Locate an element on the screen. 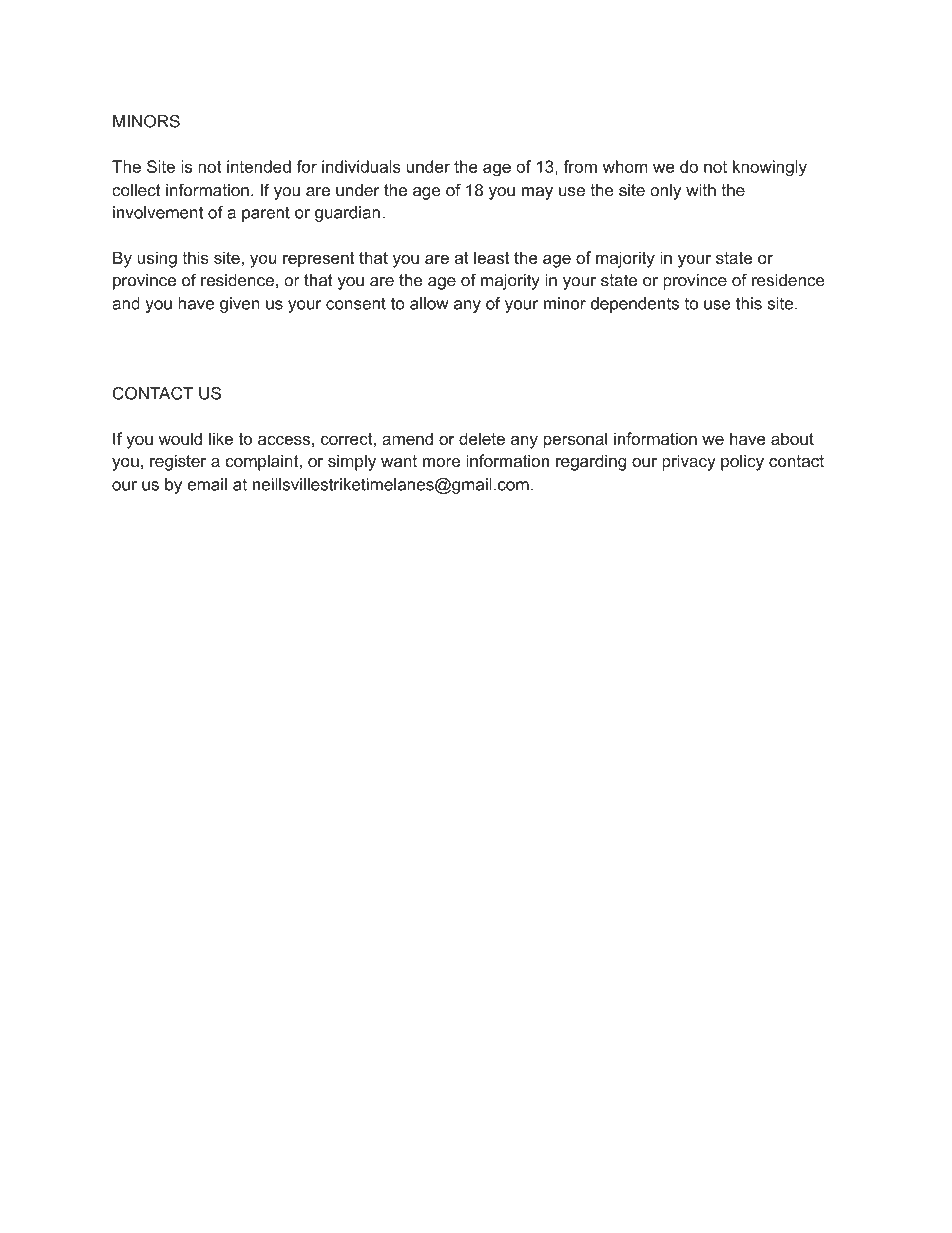  more is located at coordinates (441, 462).
